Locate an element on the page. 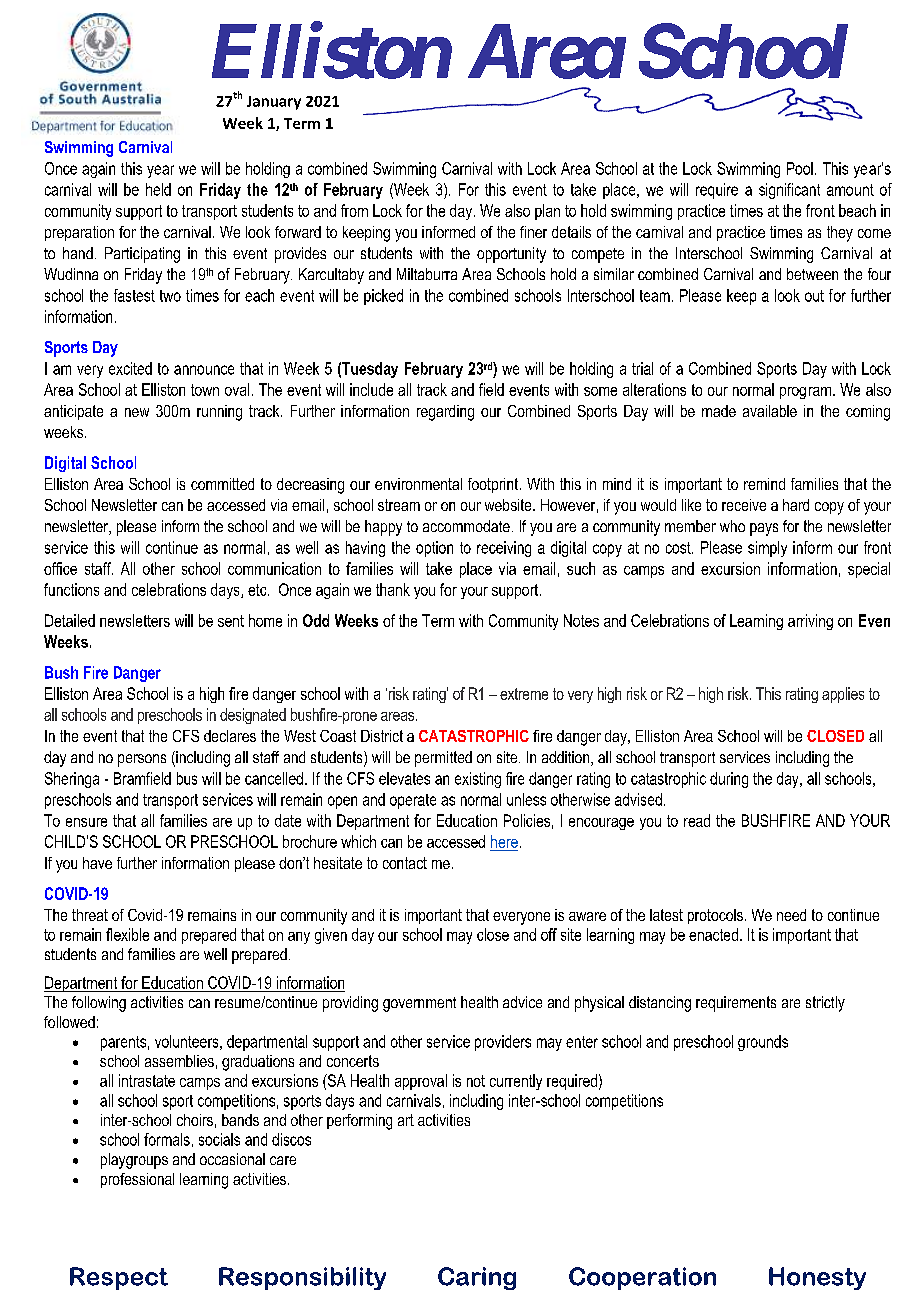  extreme is located at coordinates (524, 694).
